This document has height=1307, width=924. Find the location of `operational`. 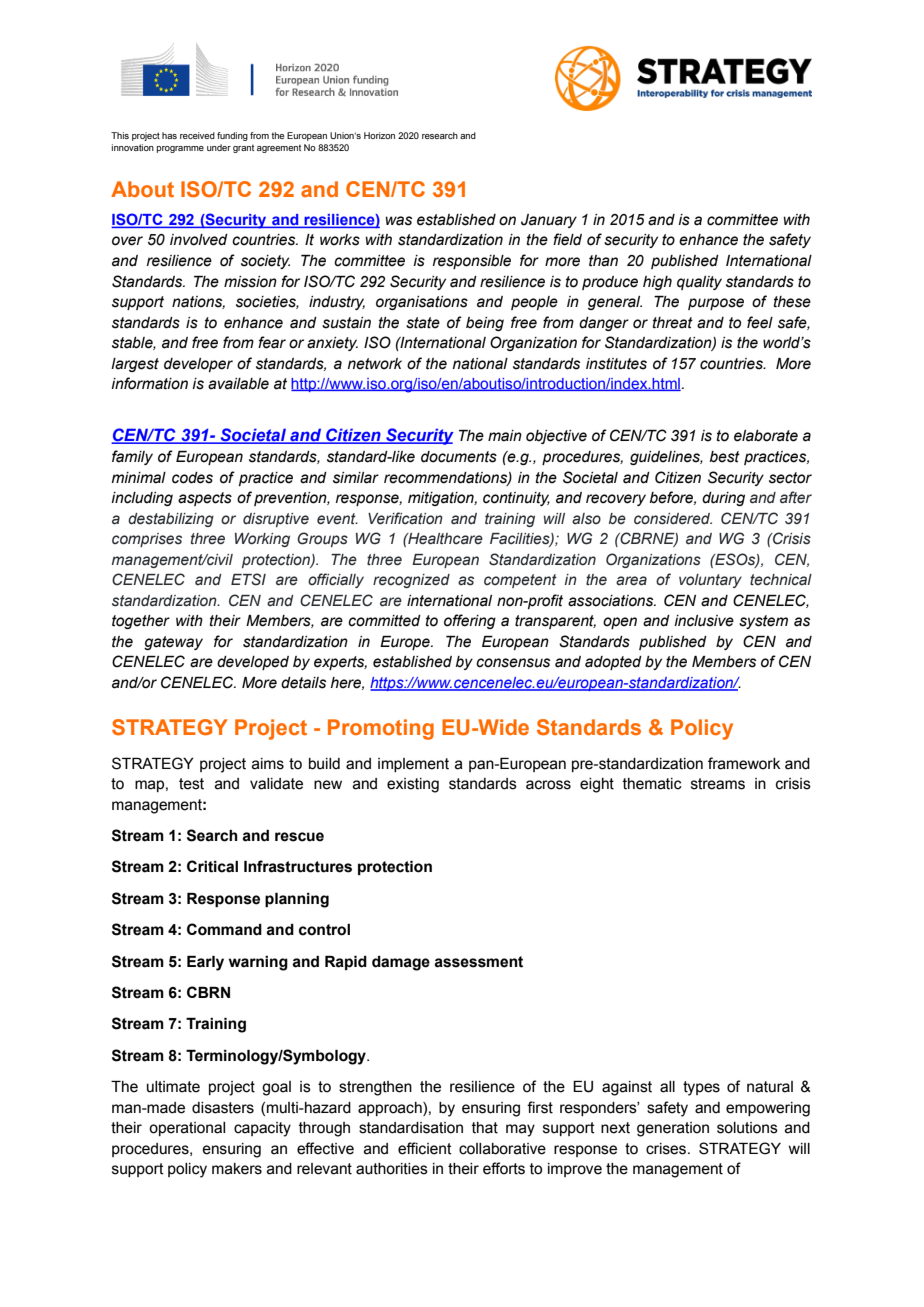

operational is located at coordinates (187, 1129).
